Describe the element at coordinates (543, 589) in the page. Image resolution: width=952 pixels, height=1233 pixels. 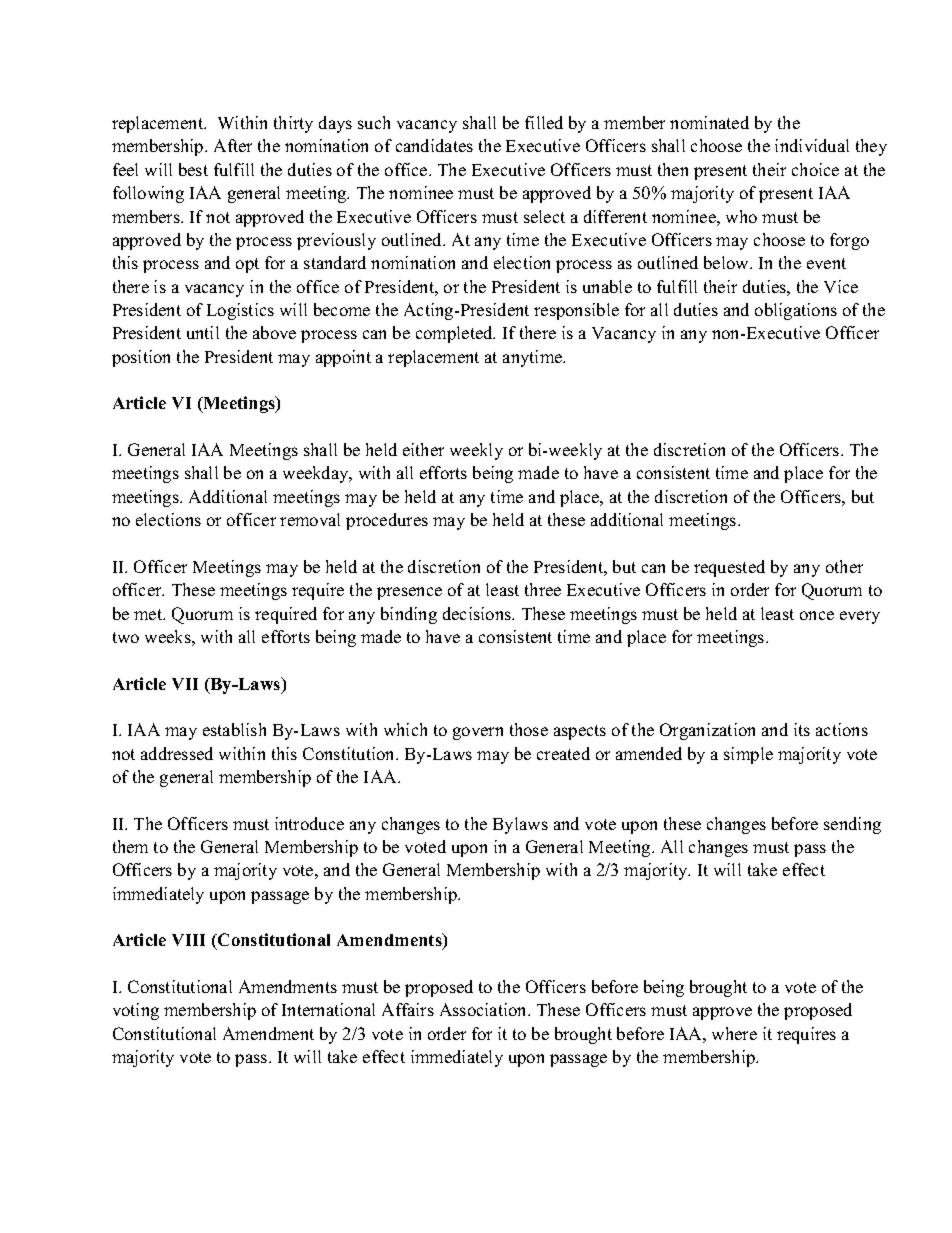
I see `three` at that location.
